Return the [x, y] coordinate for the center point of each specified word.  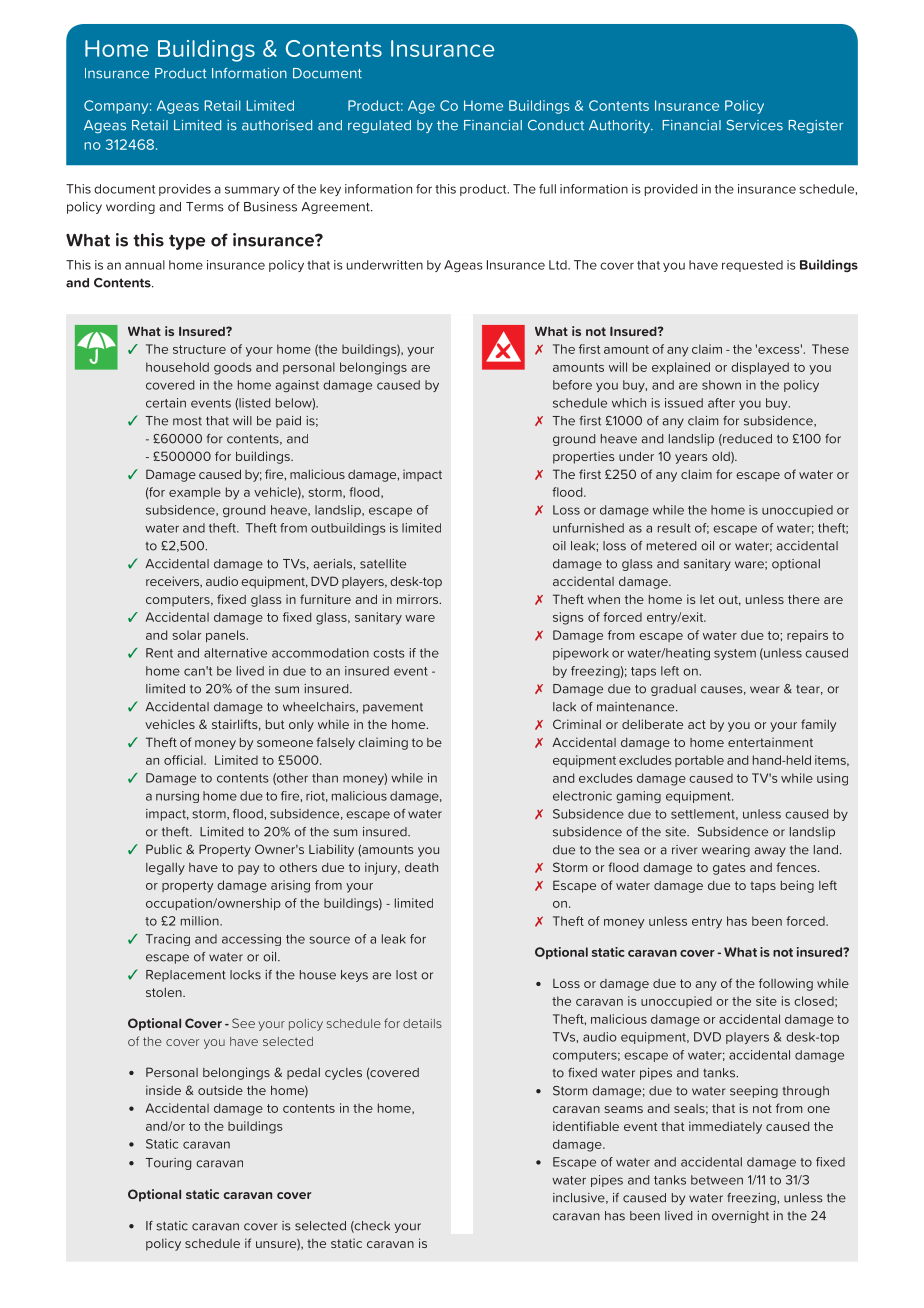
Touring [168, 1164]
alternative [235, 653]
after [721, 403]
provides [185, 190]
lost [406, 975]
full [547, 189]
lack [564, 707]
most [187, 421]
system [735, 654]
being [797, 886]
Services [754, 125]
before [572, 385]
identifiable [586, 1126]
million [201, 921]
